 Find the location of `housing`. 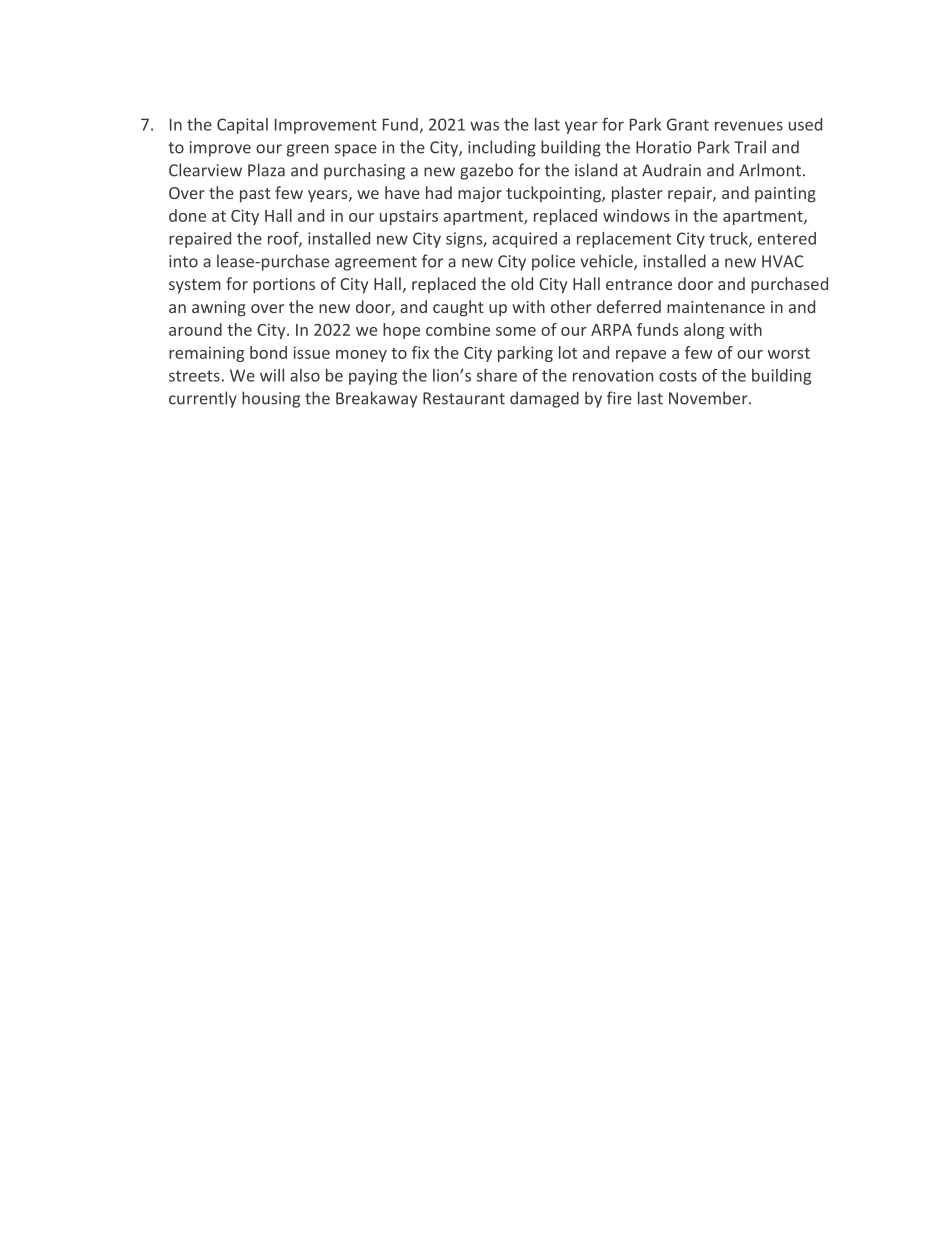

housing is located at coordinates (271, 399).
